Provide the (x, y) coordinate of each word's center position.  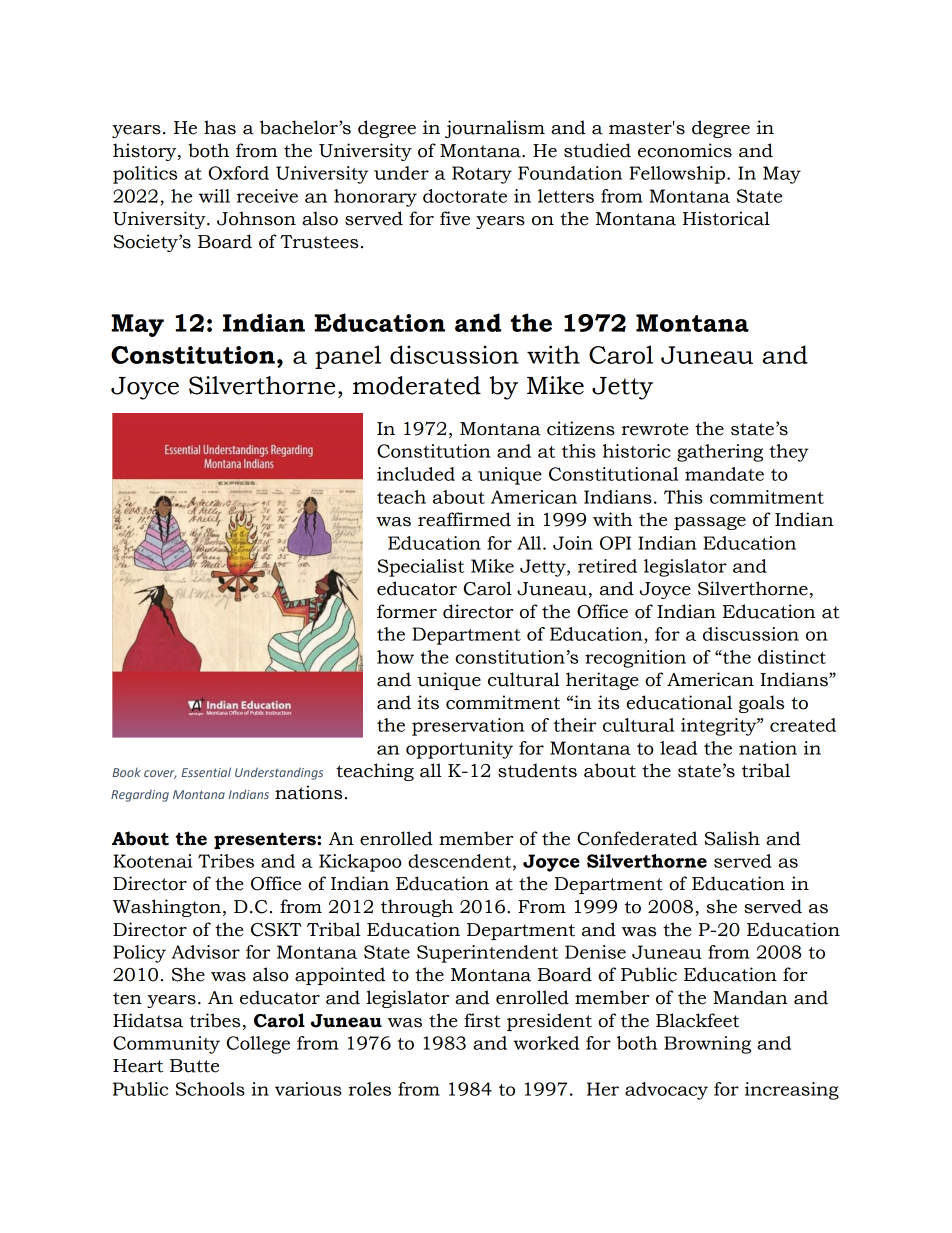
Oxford (239, 173)
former (407, 611)
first (482, 1020)
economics (685, 150)
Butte (194, 1066)
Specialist (421, 568)
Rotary (482, 175)
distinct (792, 657)
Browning (707, 1045)
